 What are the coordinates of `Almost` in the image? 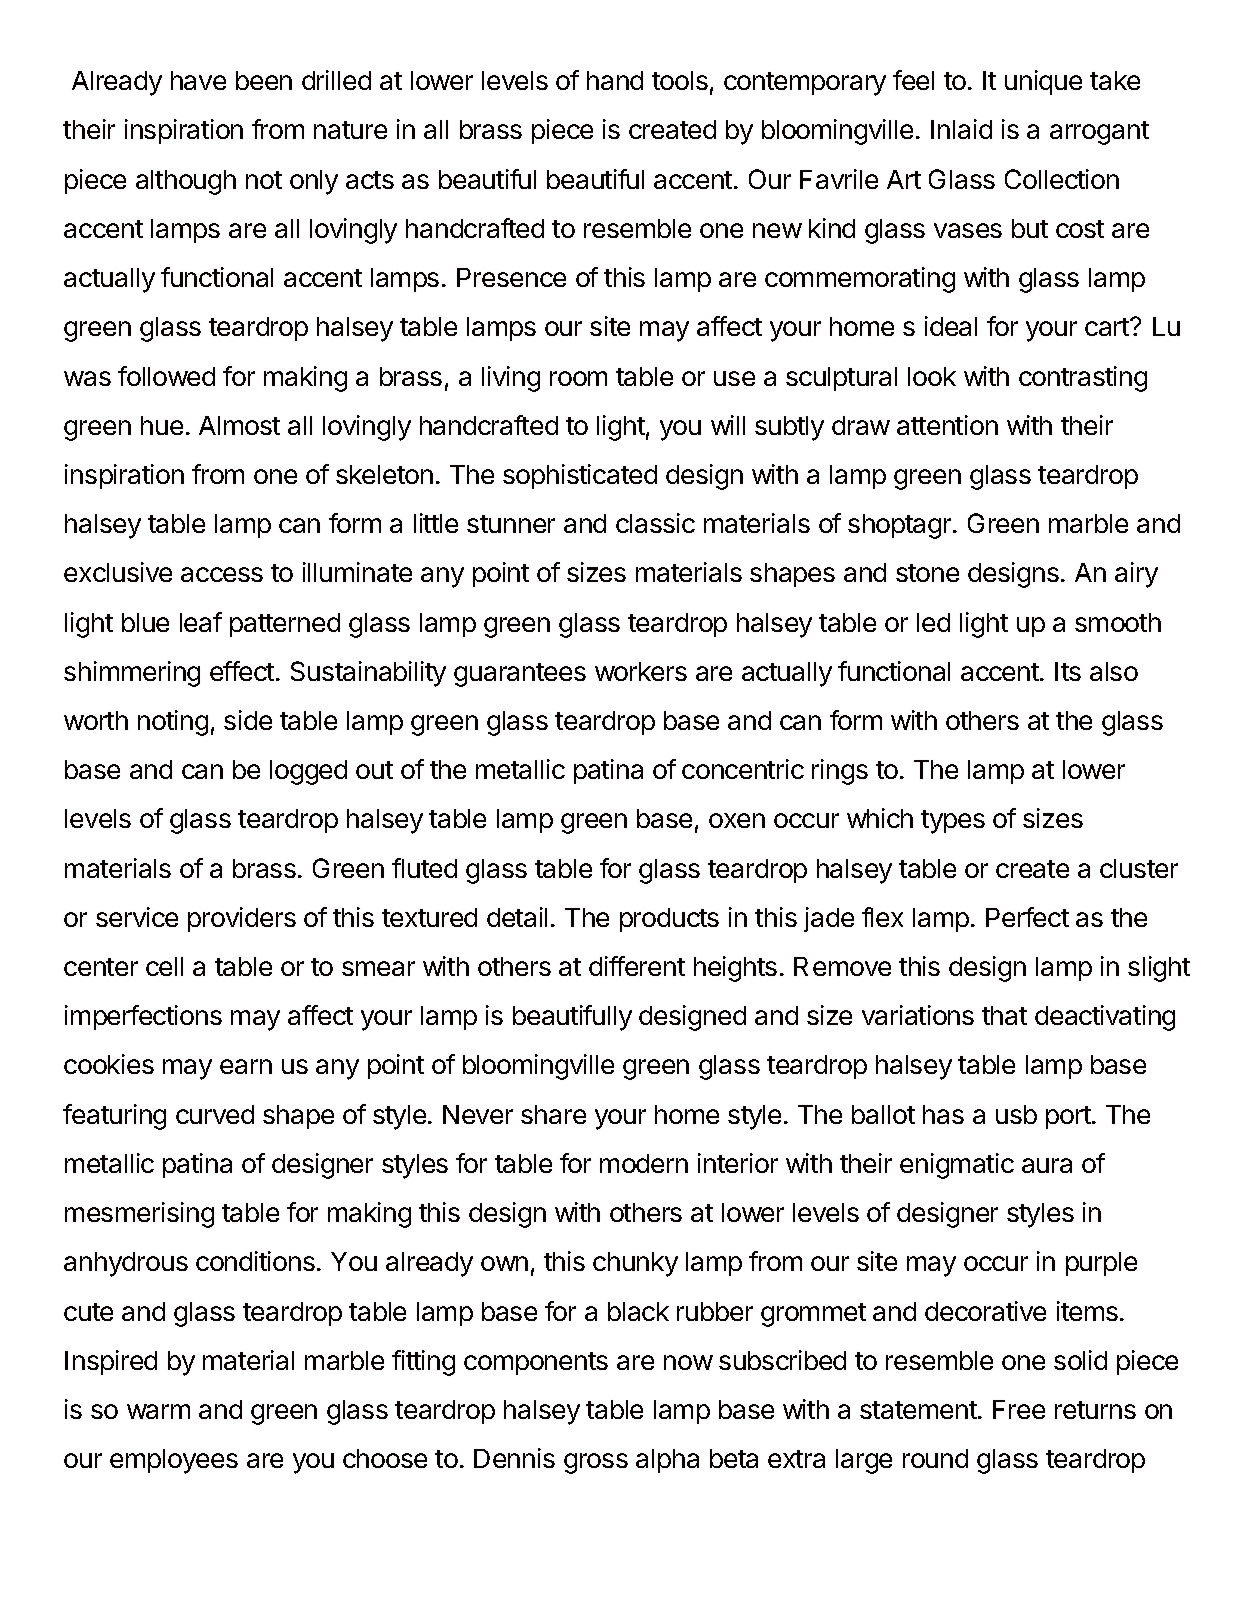 It's located at (239, 425).
